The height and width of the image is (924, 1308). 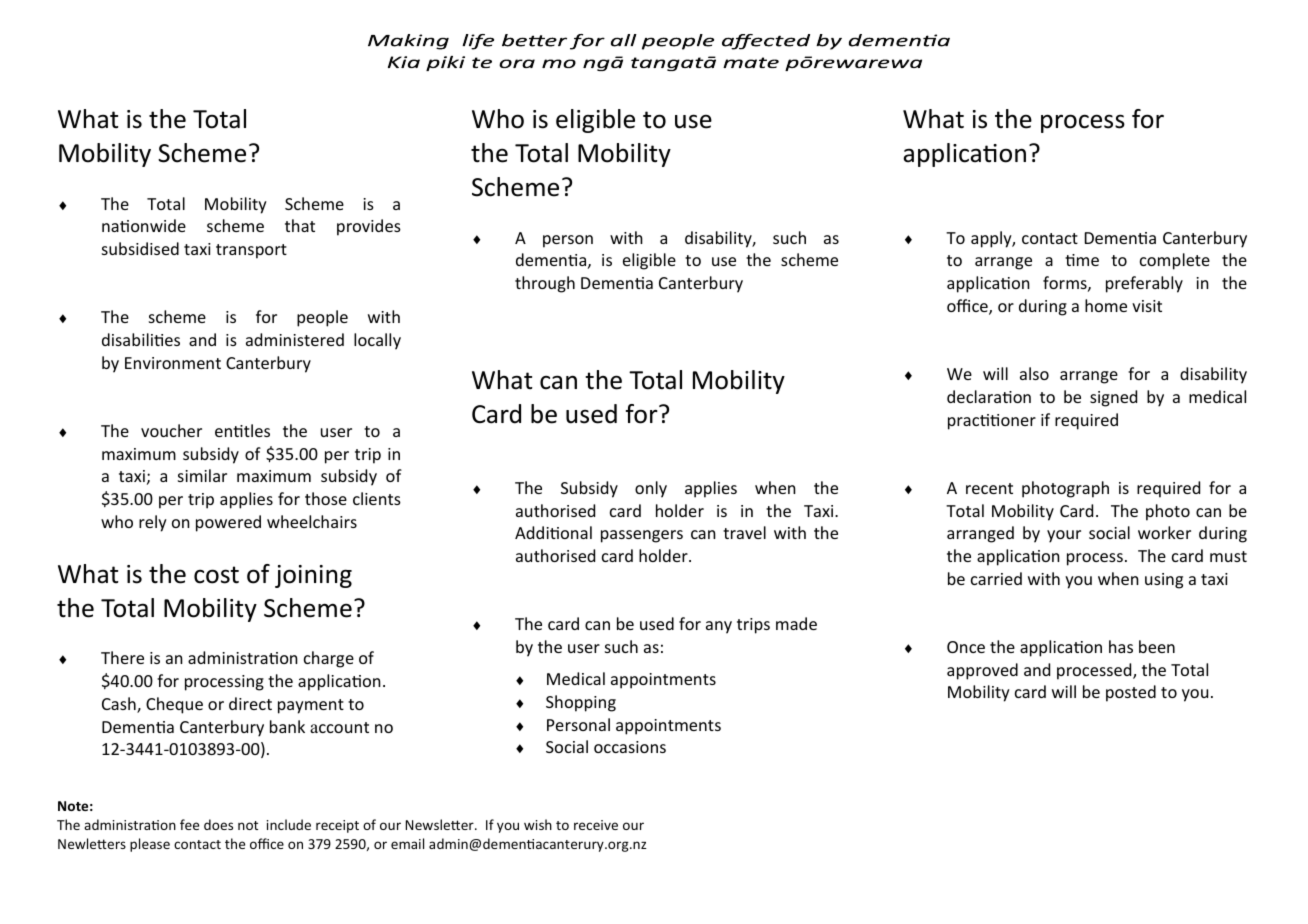 What do you see at coordinates (173, 363) in the image?
I see `Environment` at bounding box center [173, 363].
